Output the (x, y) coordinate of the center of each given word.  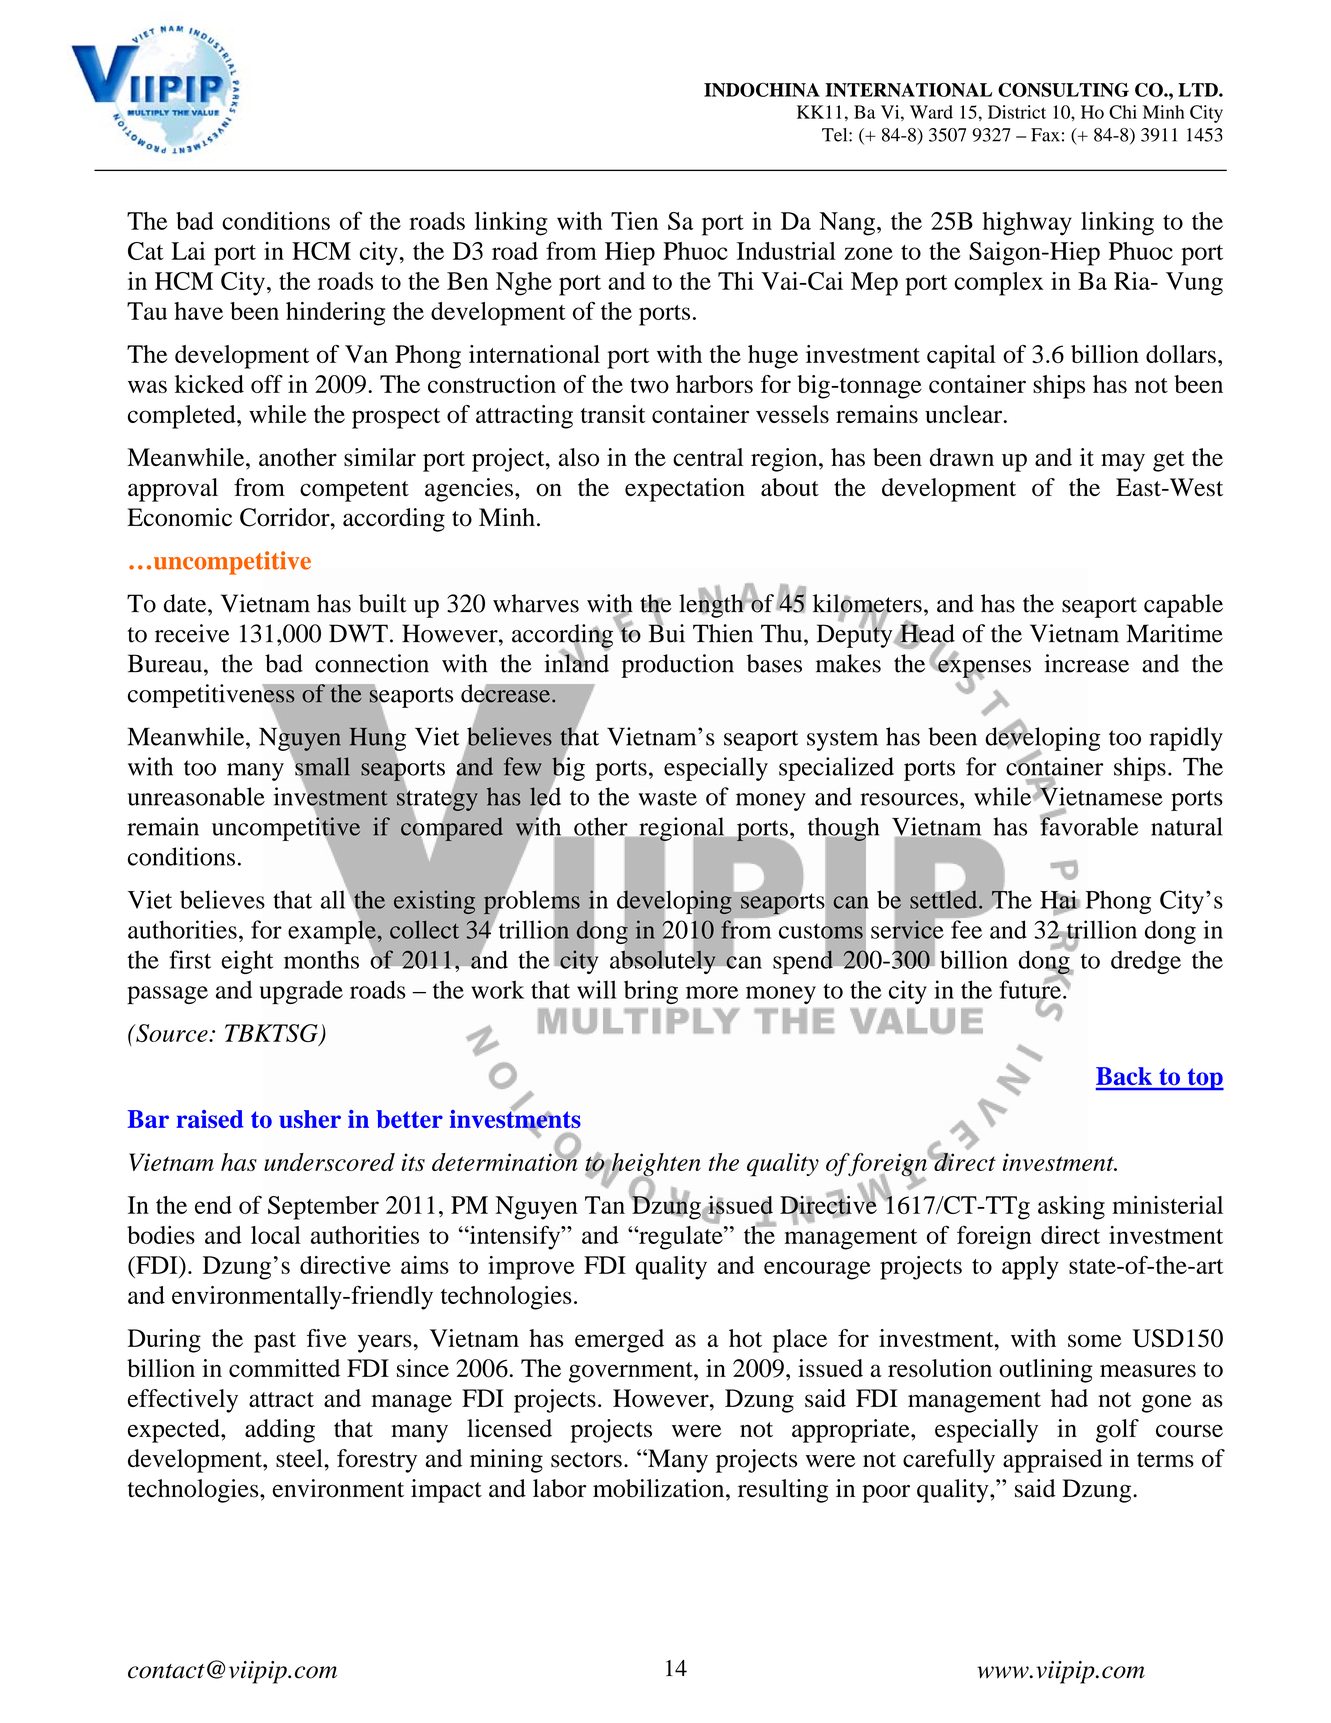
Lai (188, 251)
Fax (1045, 135)
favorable (1089, 825)
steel (300, 1458)
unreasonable (196, 796)
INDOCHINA (762, 90)
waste (667, 798)
